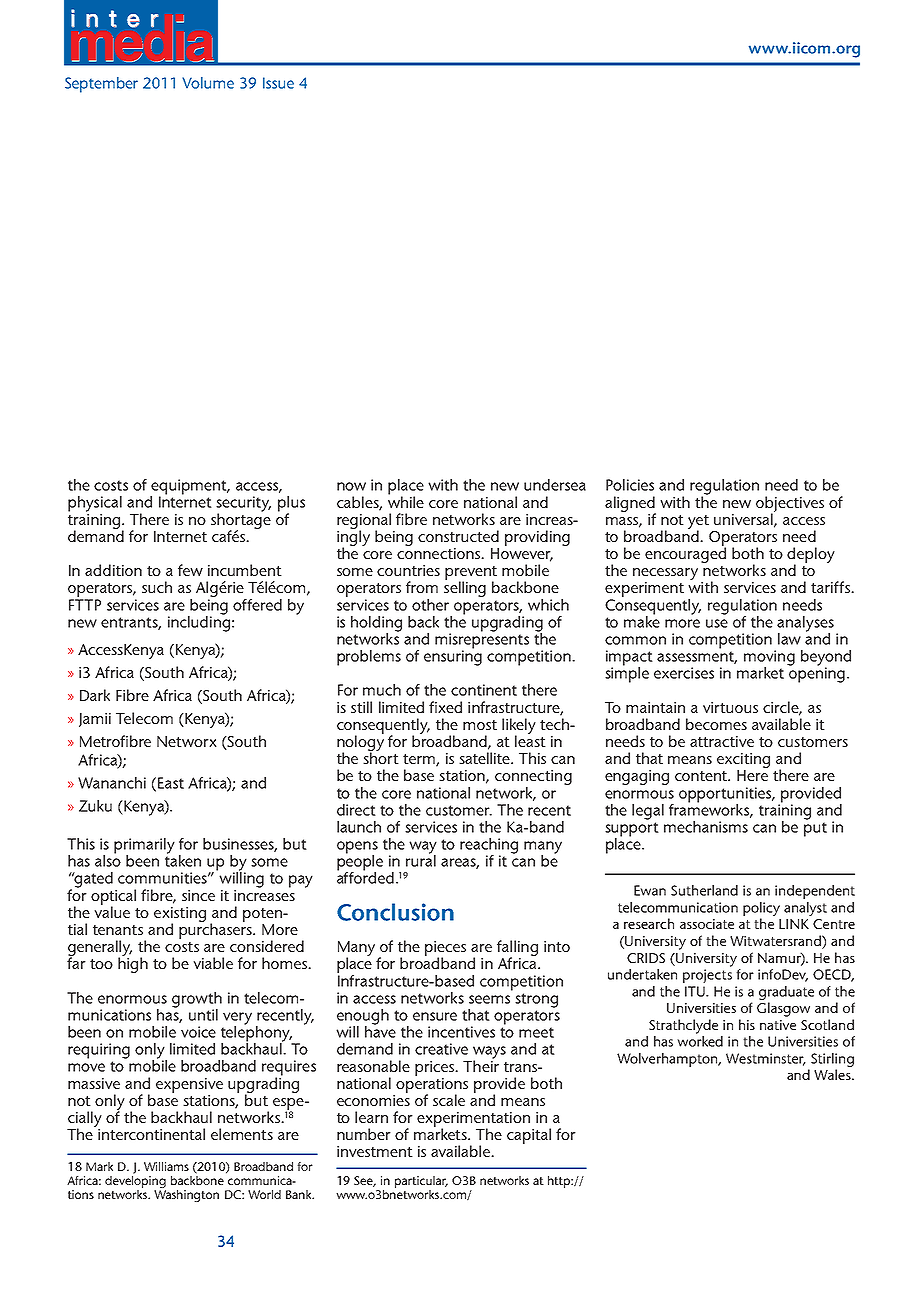 The width and height of the screenshot is (924, 1308). Describe the element at coordinates (208, 83) in the screenshot. I see `Volume` at that location.
